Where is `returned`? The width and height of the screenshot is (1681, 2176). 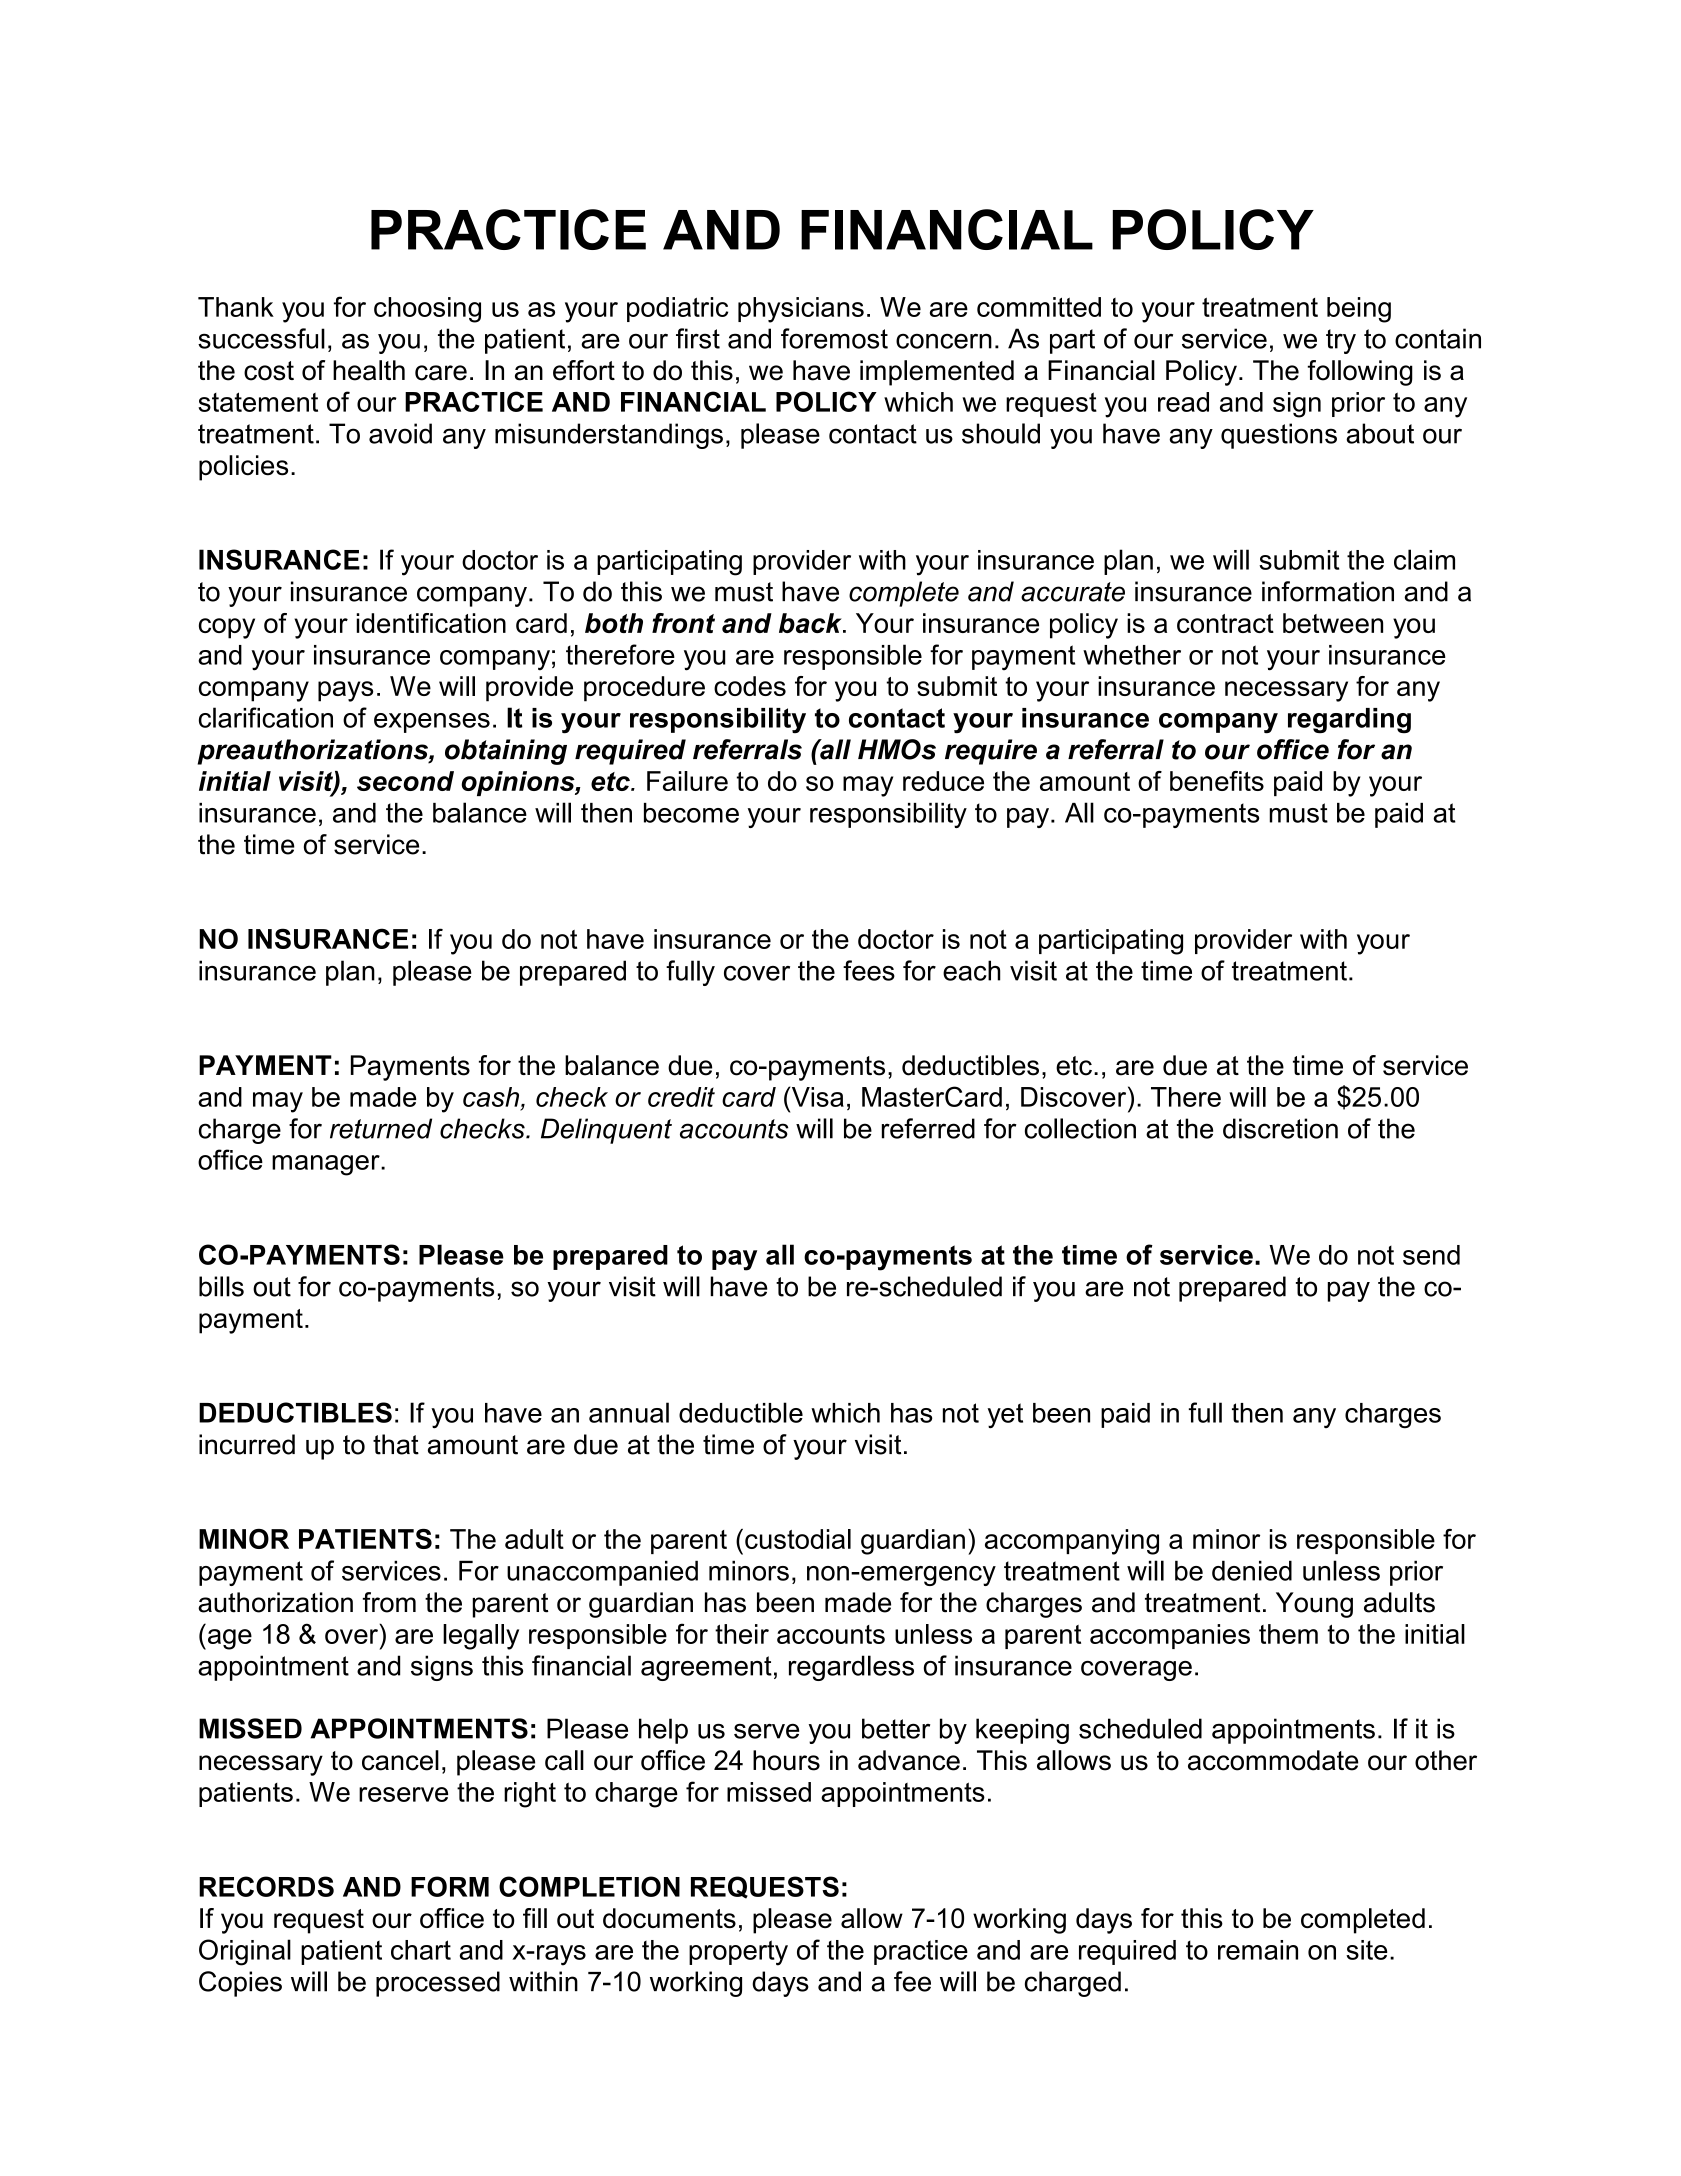 returned is located at coordinates (381, 1128).
